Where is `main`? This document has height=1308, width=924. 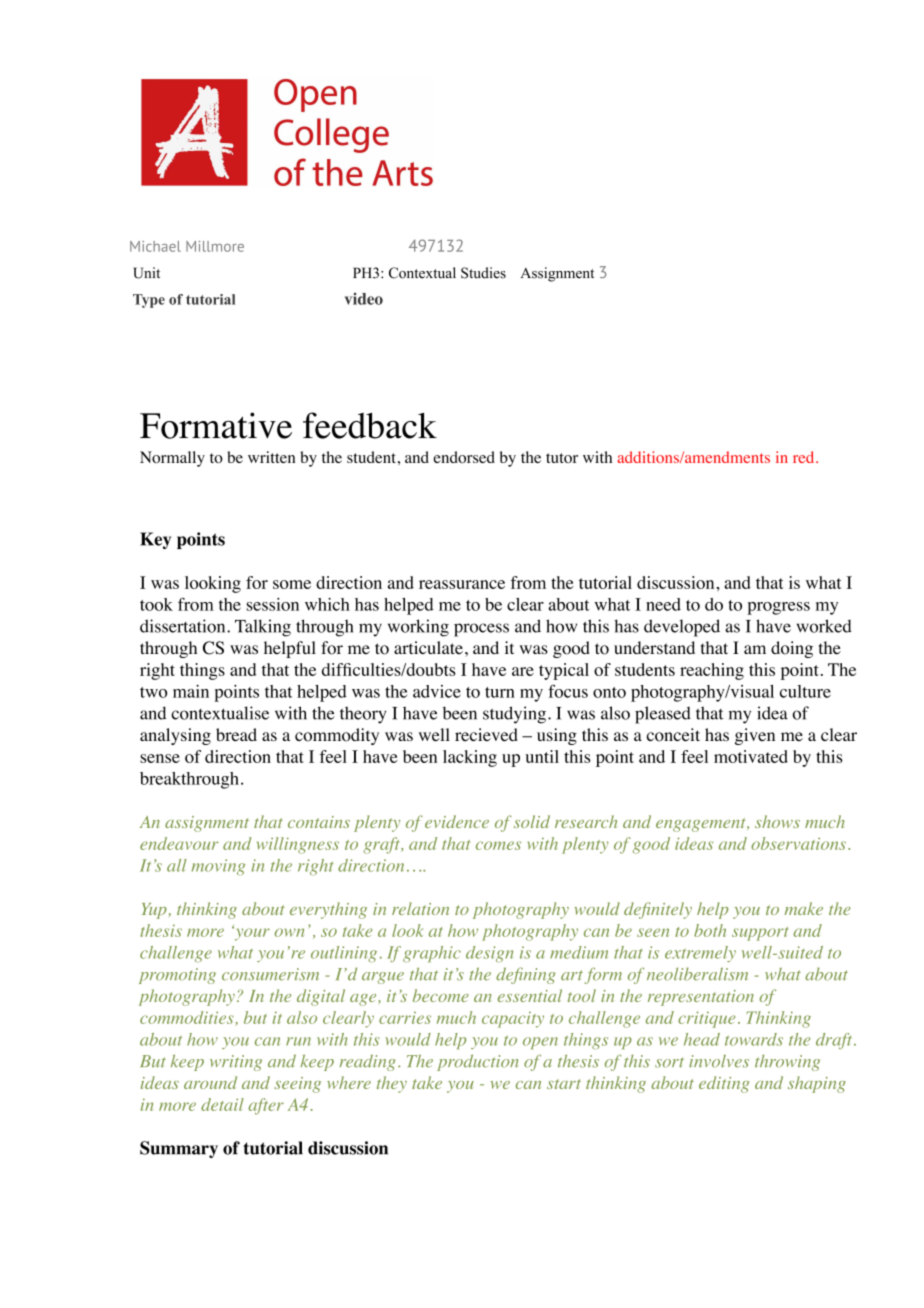
main is located at coordinates (191, 691).
